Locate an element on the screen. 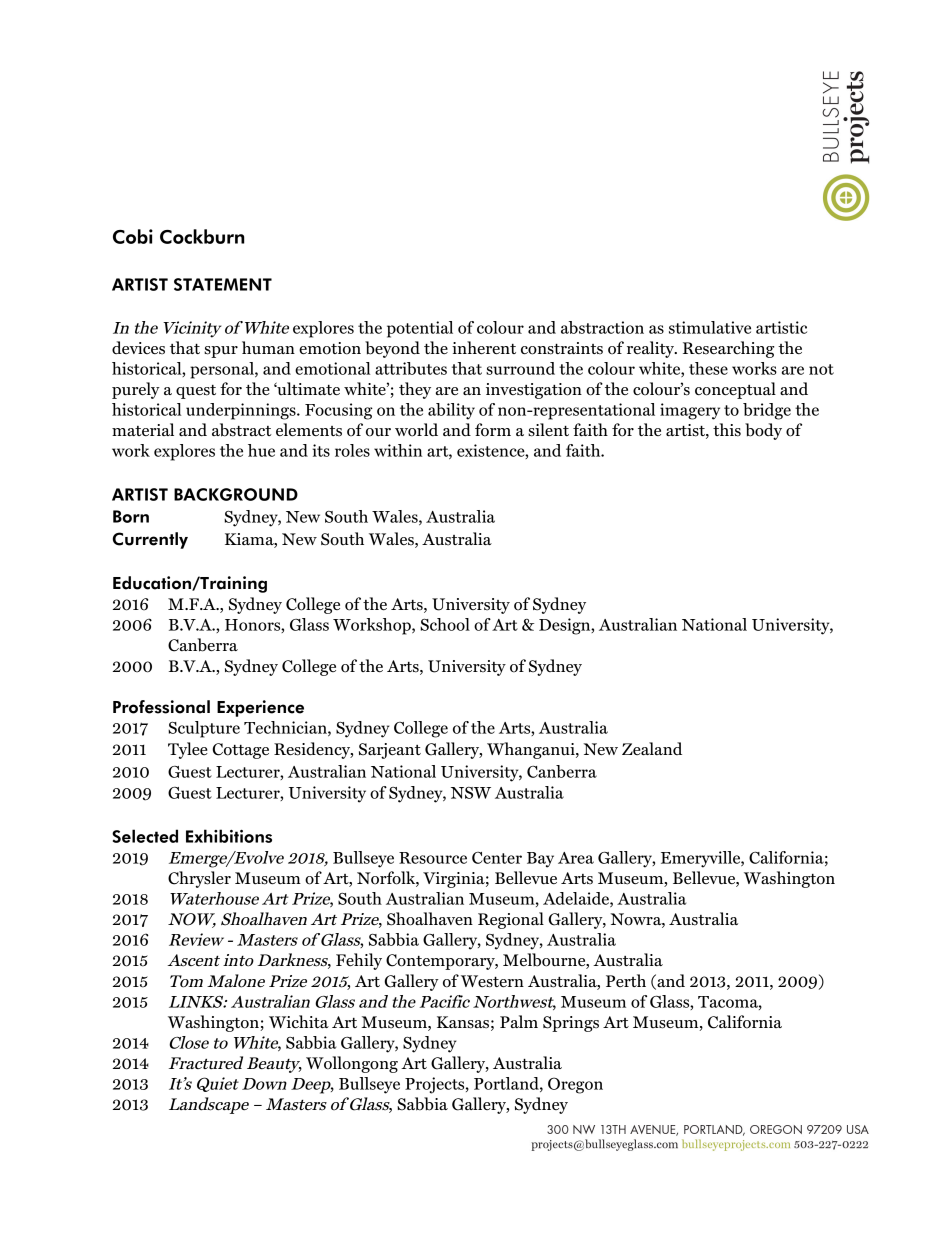 This screenshot has height=1233, width=952. Wichita is located at coordinates (299, 1021).
